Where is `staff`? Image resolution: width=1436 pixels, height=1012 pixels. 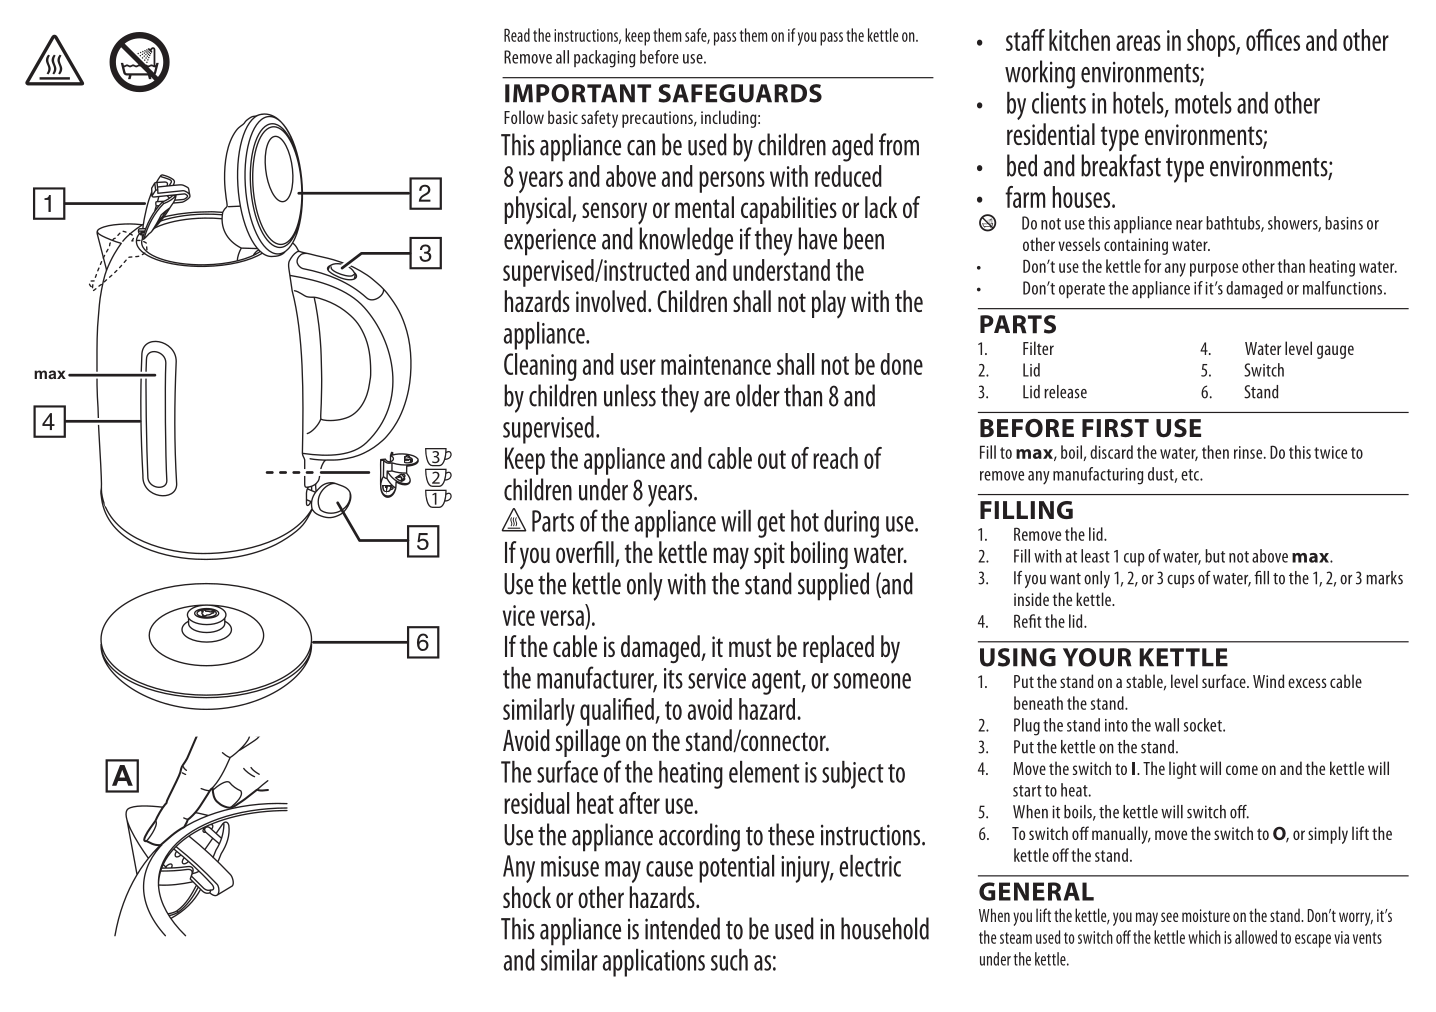
staff is located at coordinates (1025, 40).
